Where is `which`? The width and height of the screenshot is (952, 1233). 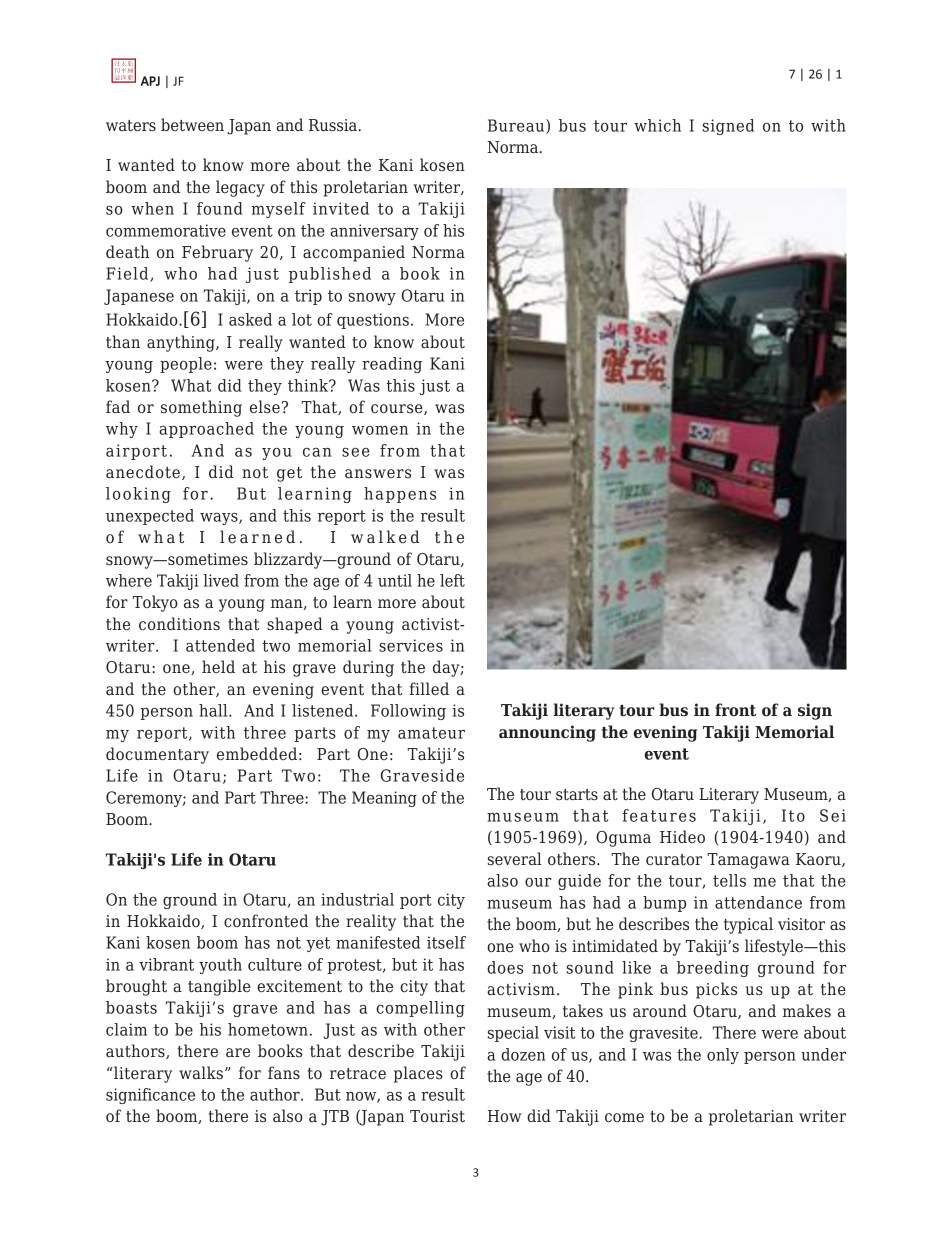 which is located at coordinates (657, 125).
